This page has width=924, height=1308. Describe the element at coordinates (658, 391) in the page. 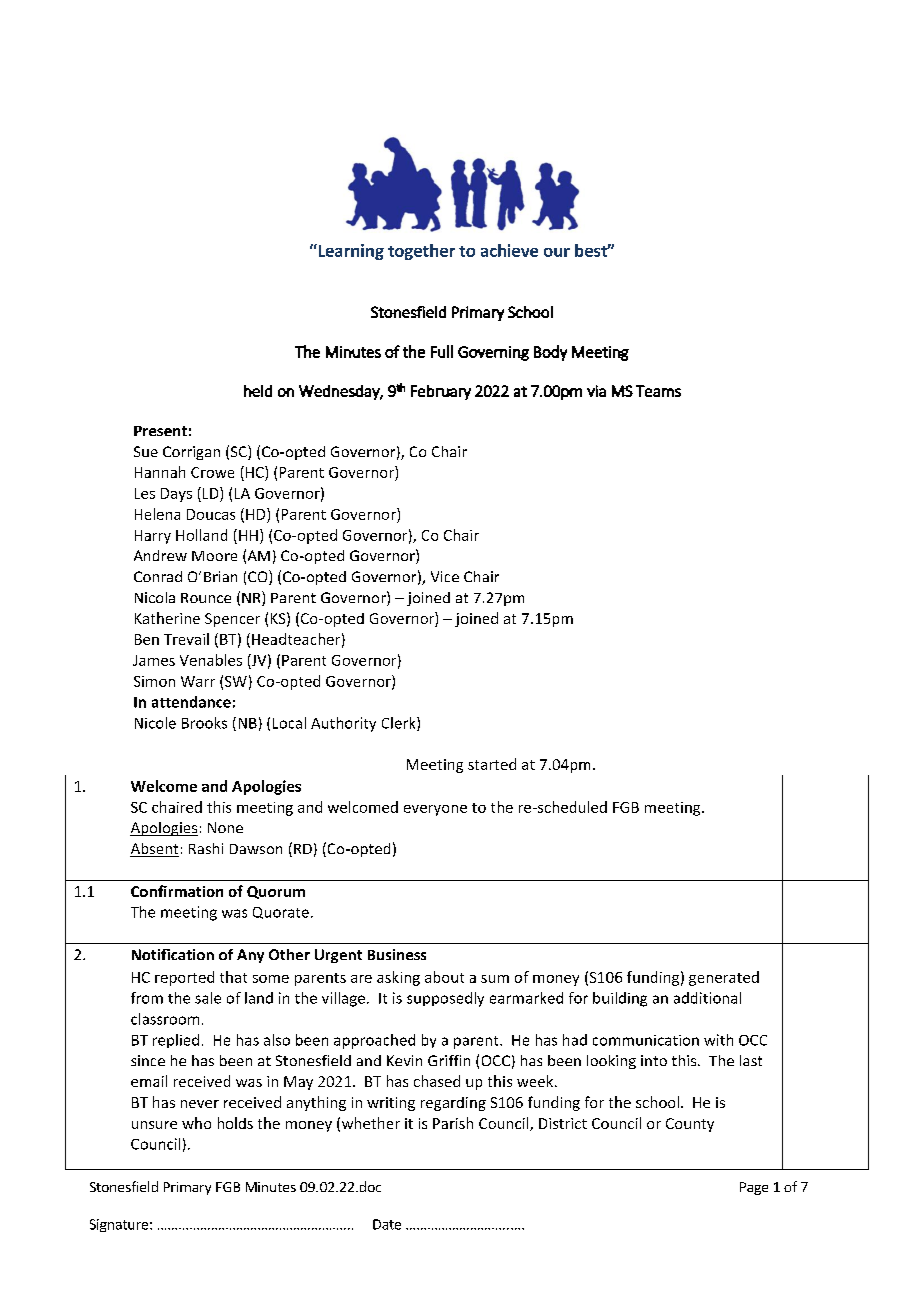

I see `Teams` at that location.
